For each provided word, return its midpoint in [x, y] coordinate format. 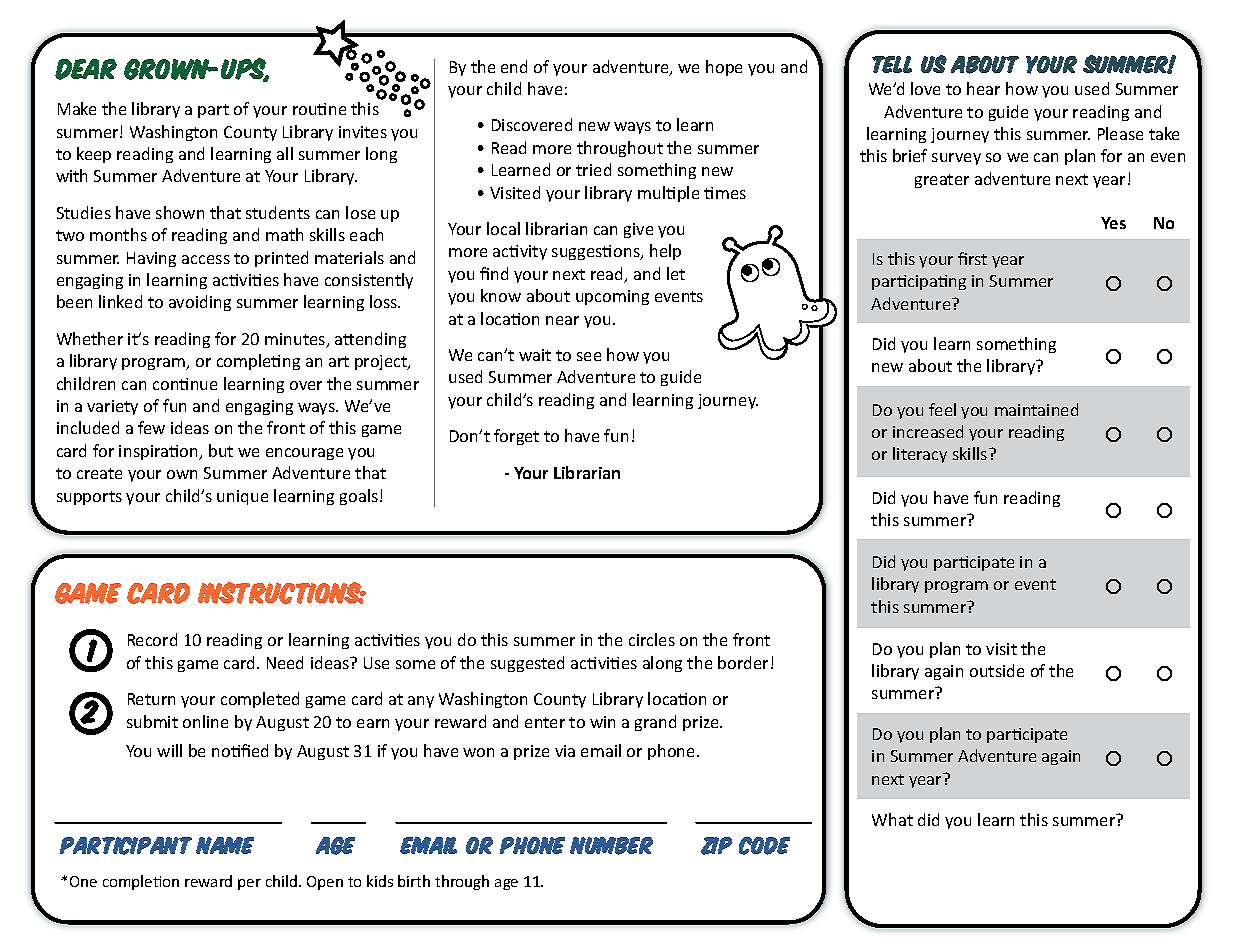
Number [611, 846]
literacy [920, 455]
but [221, 450]
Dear [86, 69]
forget [516, 437]
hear [983, 88]
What [892, 819]
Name [225, 845]
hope [724, 68]
